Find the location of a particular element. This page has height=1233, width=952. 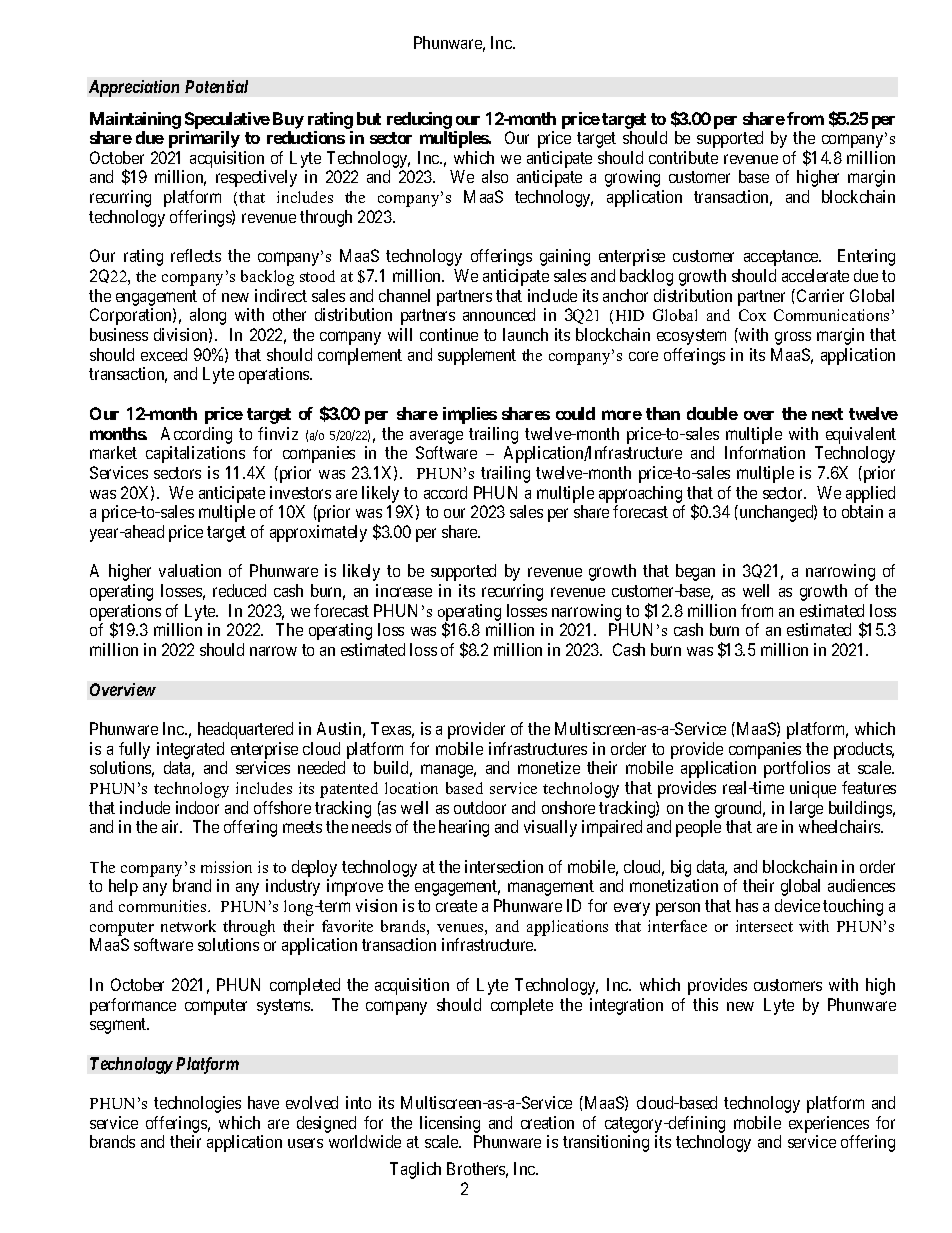

technologies is located at coordinates (197, 1104).
